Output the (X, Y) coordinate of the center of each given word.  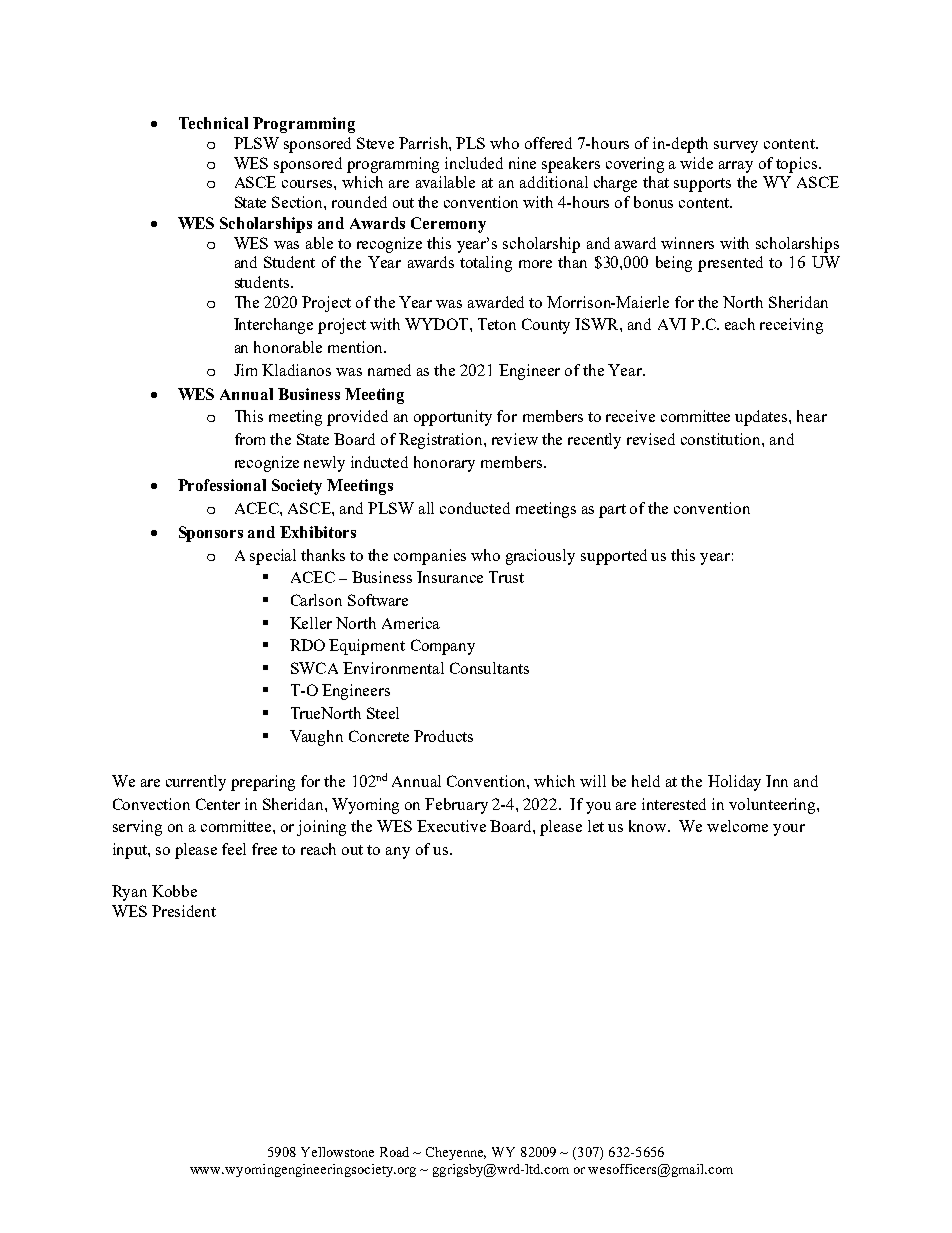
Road (394, 1152)
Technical (213, 123)
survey (736, 147)
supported (614, 557)
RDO (307, 645)
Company (443, 647)
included (474, 163)
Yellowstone (337, 1152)
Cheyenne (456, 1153)
